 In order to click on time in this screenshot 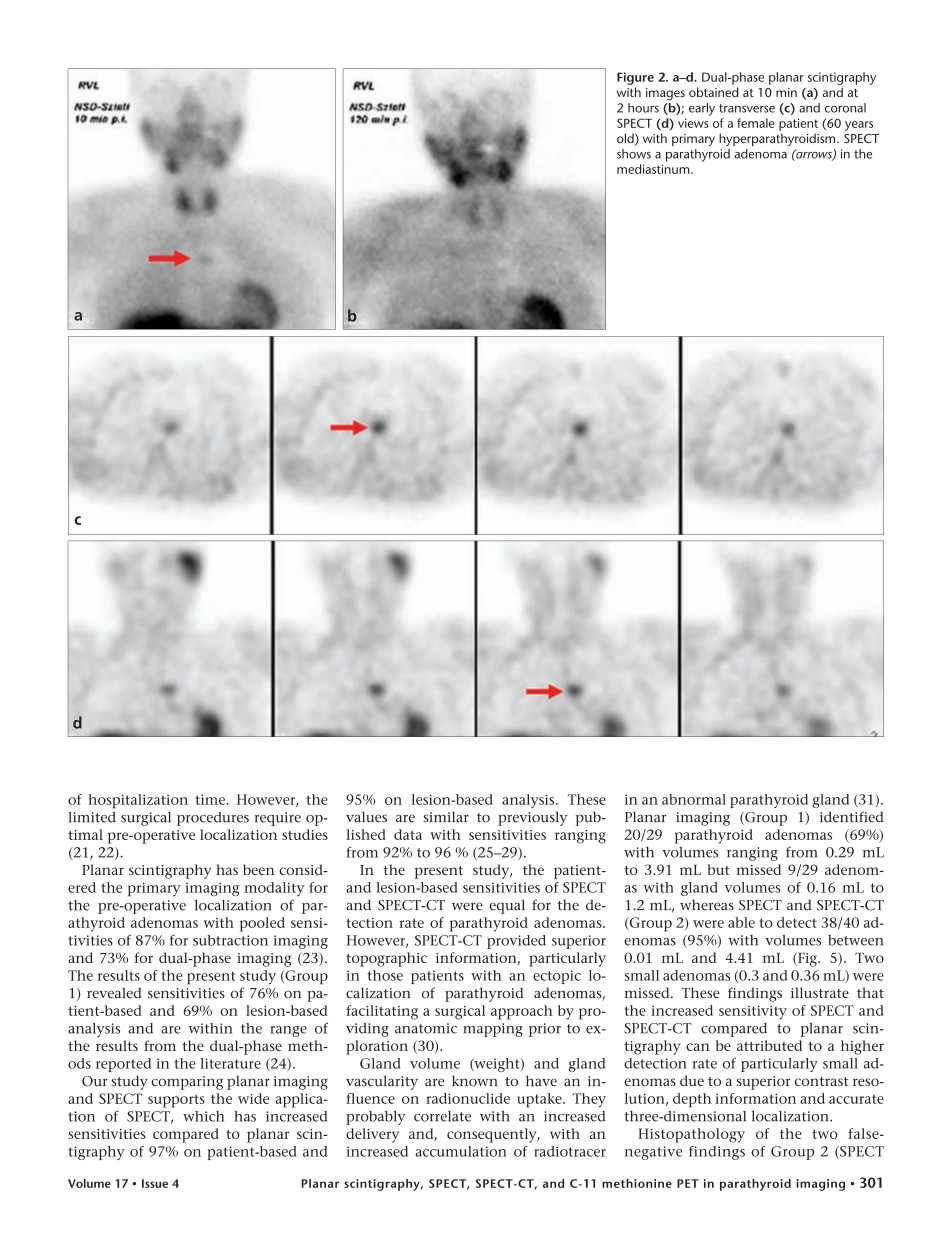, I will do `click(210, 799)`.
